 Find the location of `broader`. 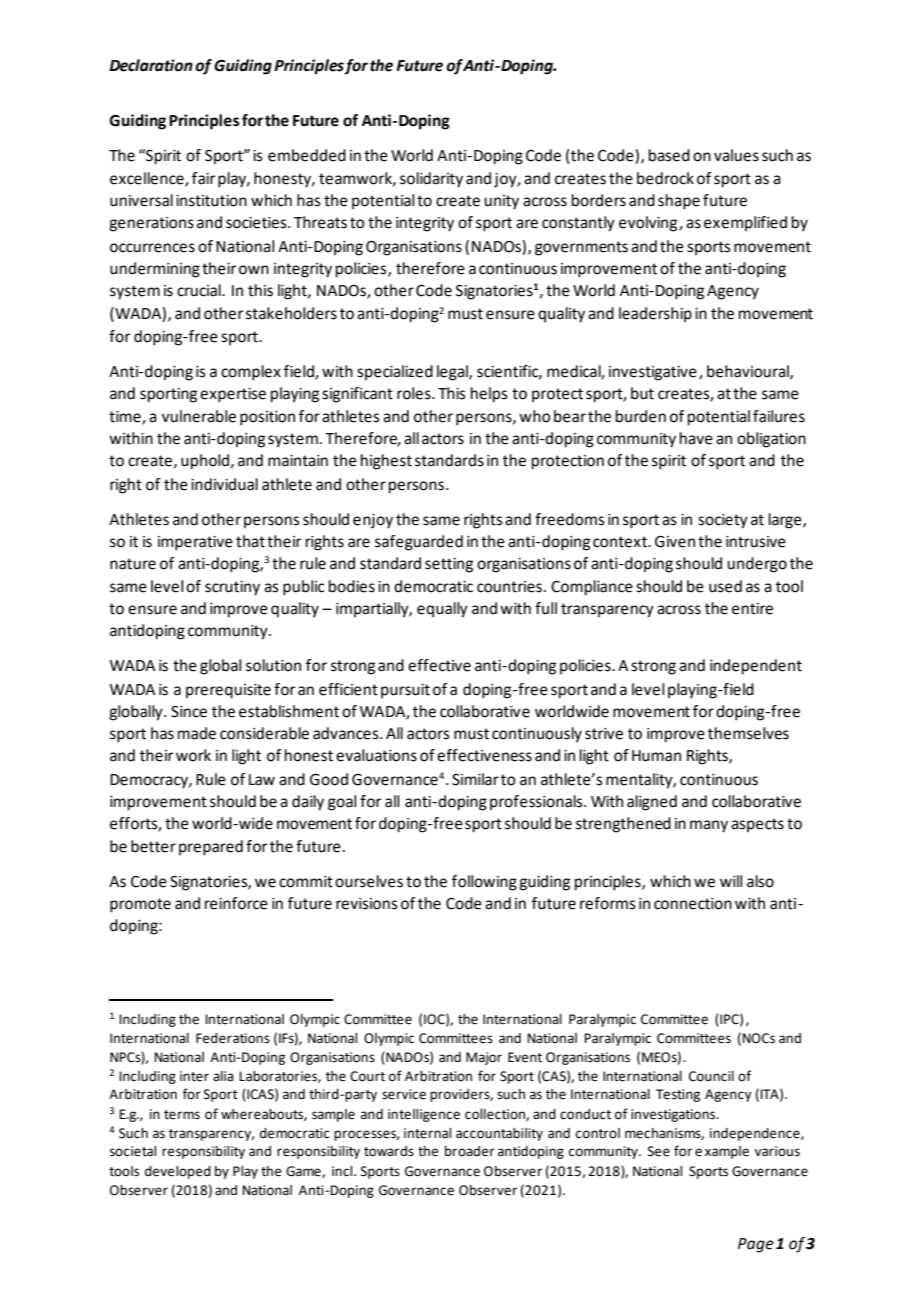

broader is located at coordinates (470, 1151).
